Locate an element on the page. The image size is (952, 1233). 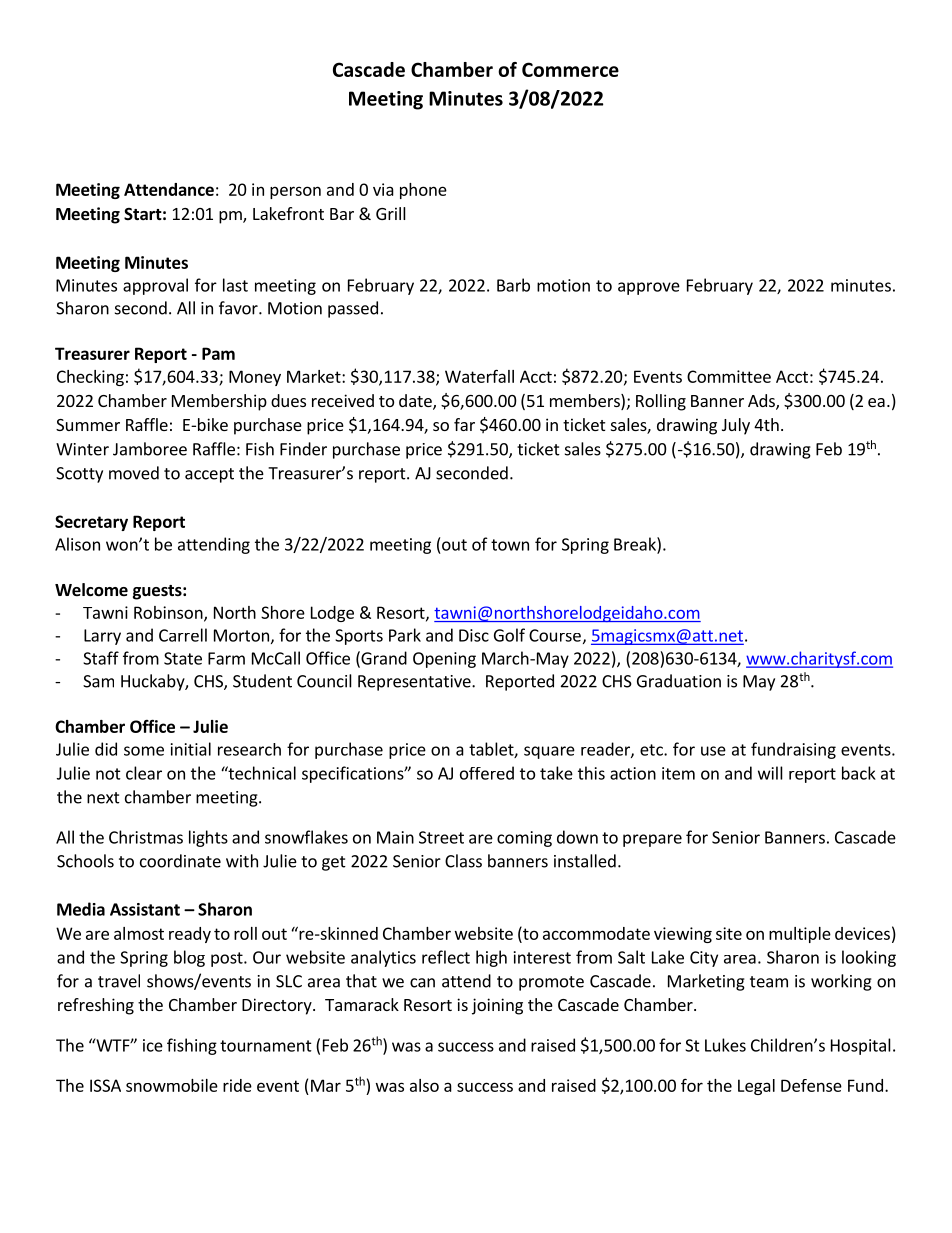
Commerce is located at coordinates (570, 69).
